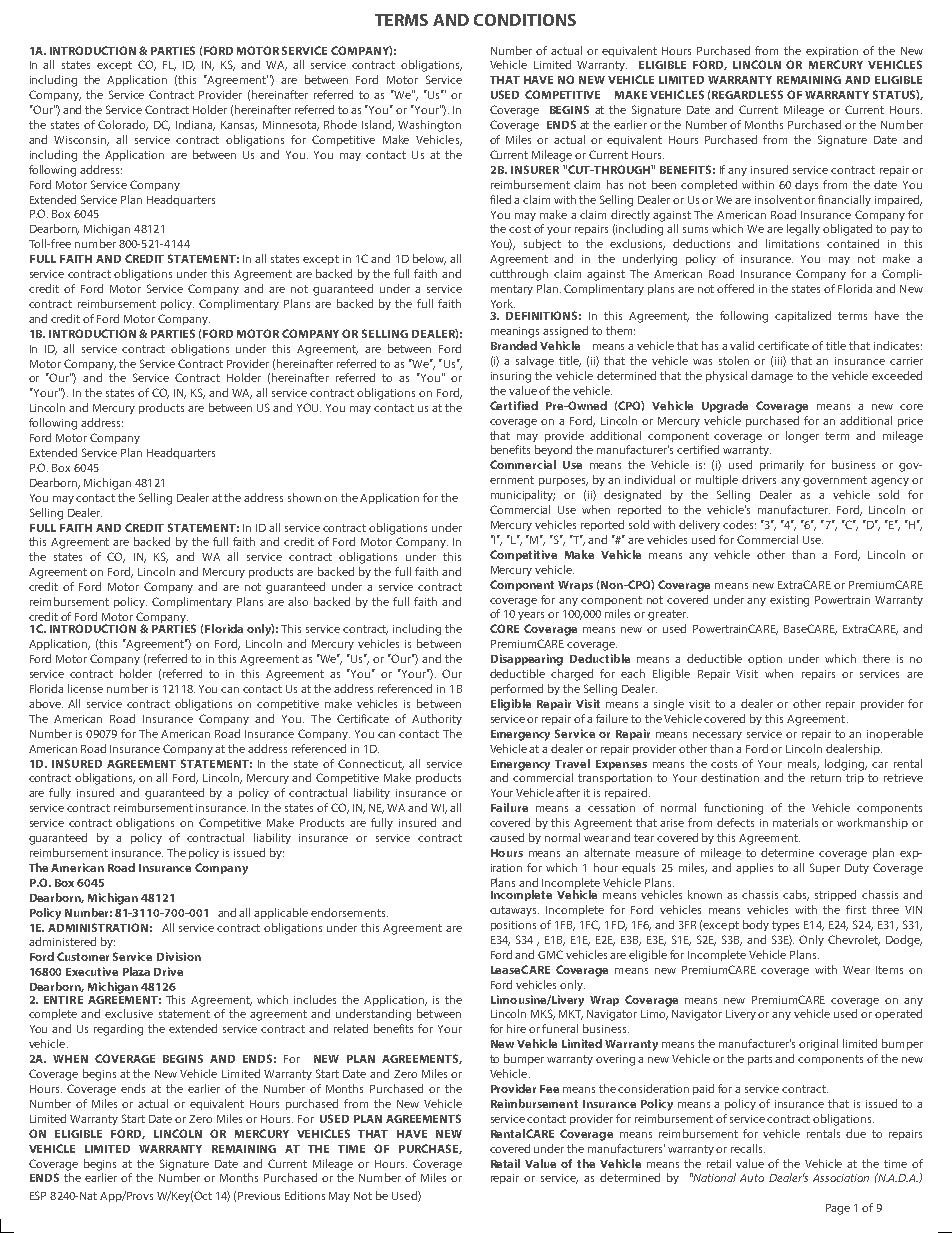 The width and height of the document is (952, 1233). Describe the element at coordinates (572, 763) in the document. I see `Travel` at that location.
